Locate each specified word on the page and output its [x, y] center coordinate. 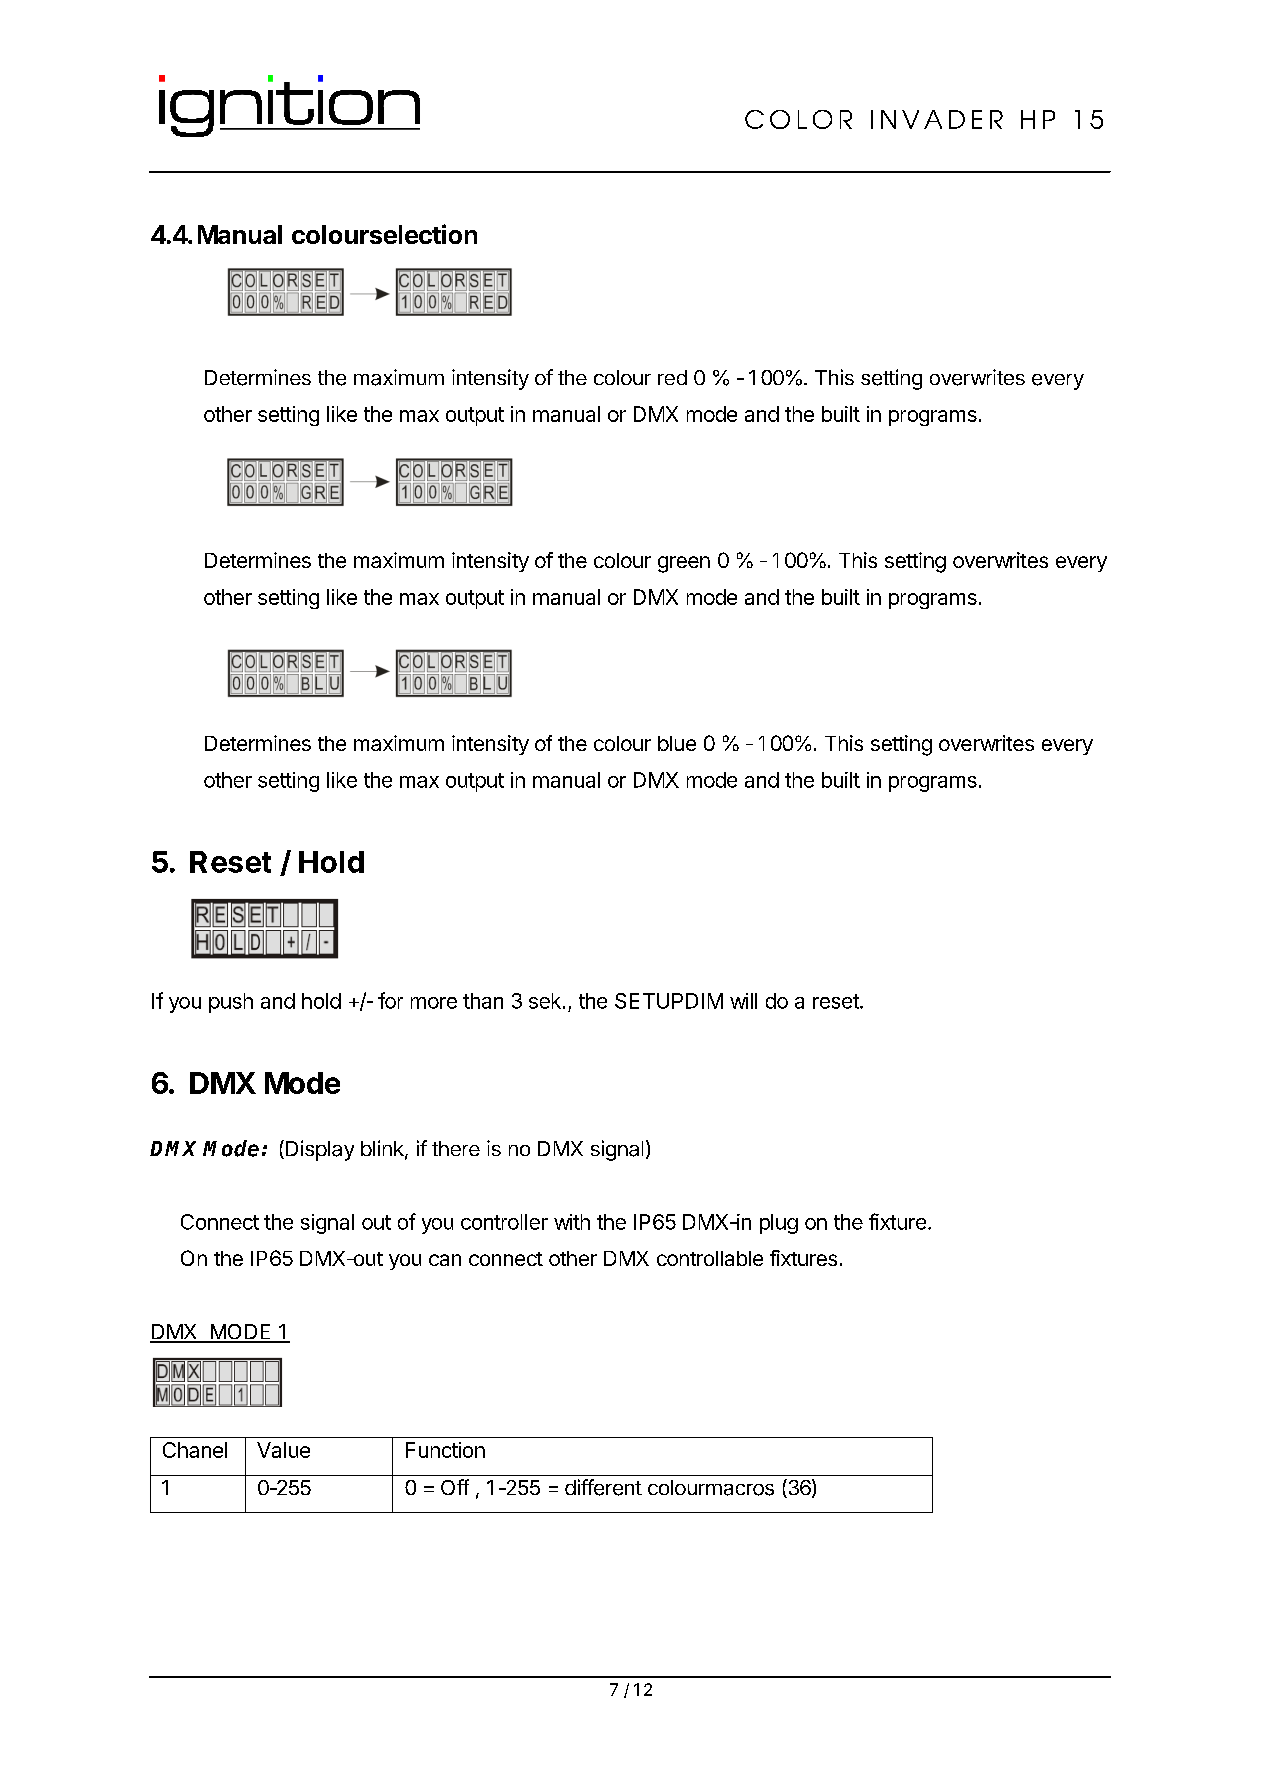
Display [320, 1150]
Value [283, 1450]
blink [383, 1149]
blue [677, 743]
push [231, 1003]
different [603, 1487]
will [743, 1001]
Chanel [195, 1450]
